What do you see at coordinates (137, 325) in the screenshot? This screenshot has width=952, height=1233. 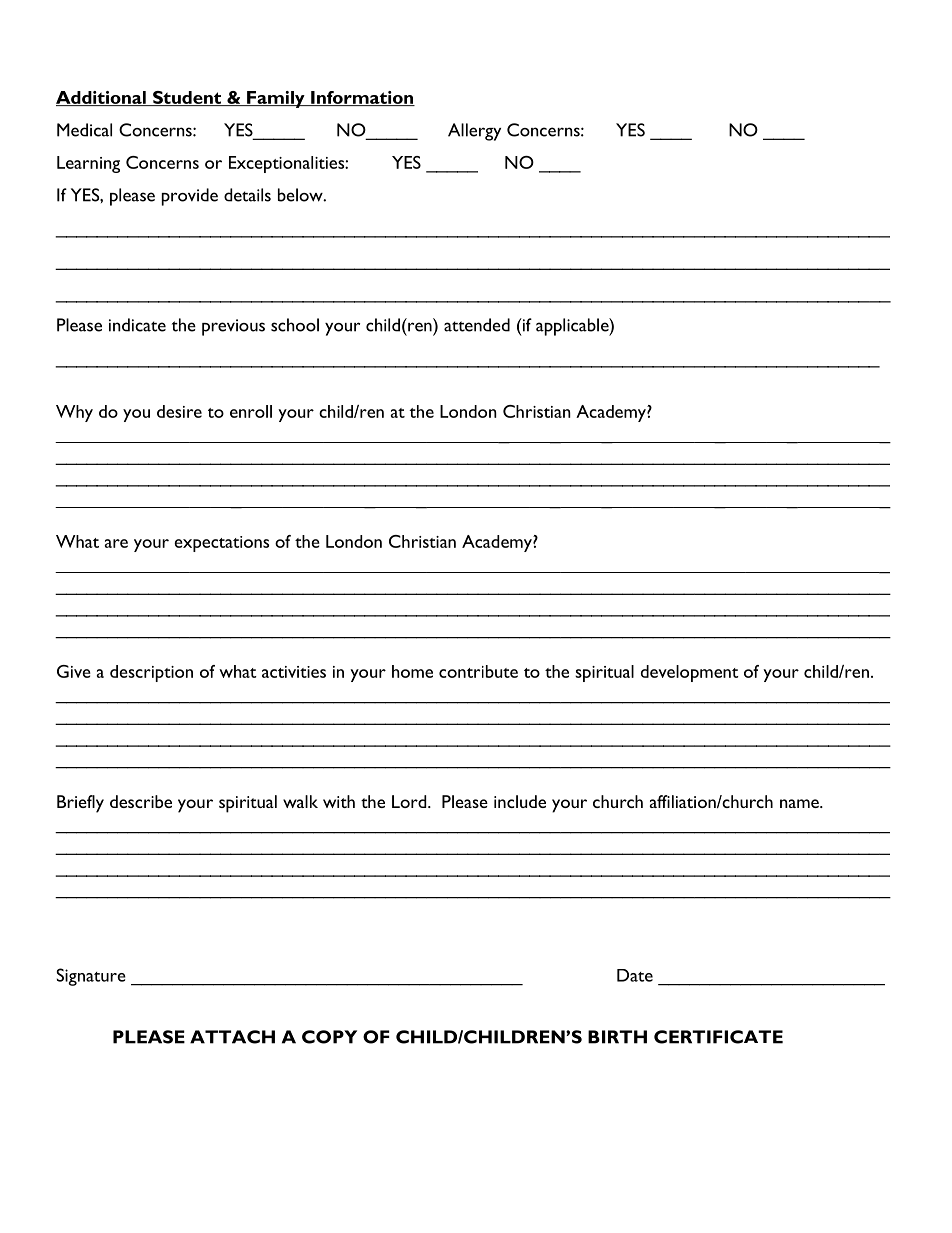 I see `indicate` at bounding box center [137, 325].
